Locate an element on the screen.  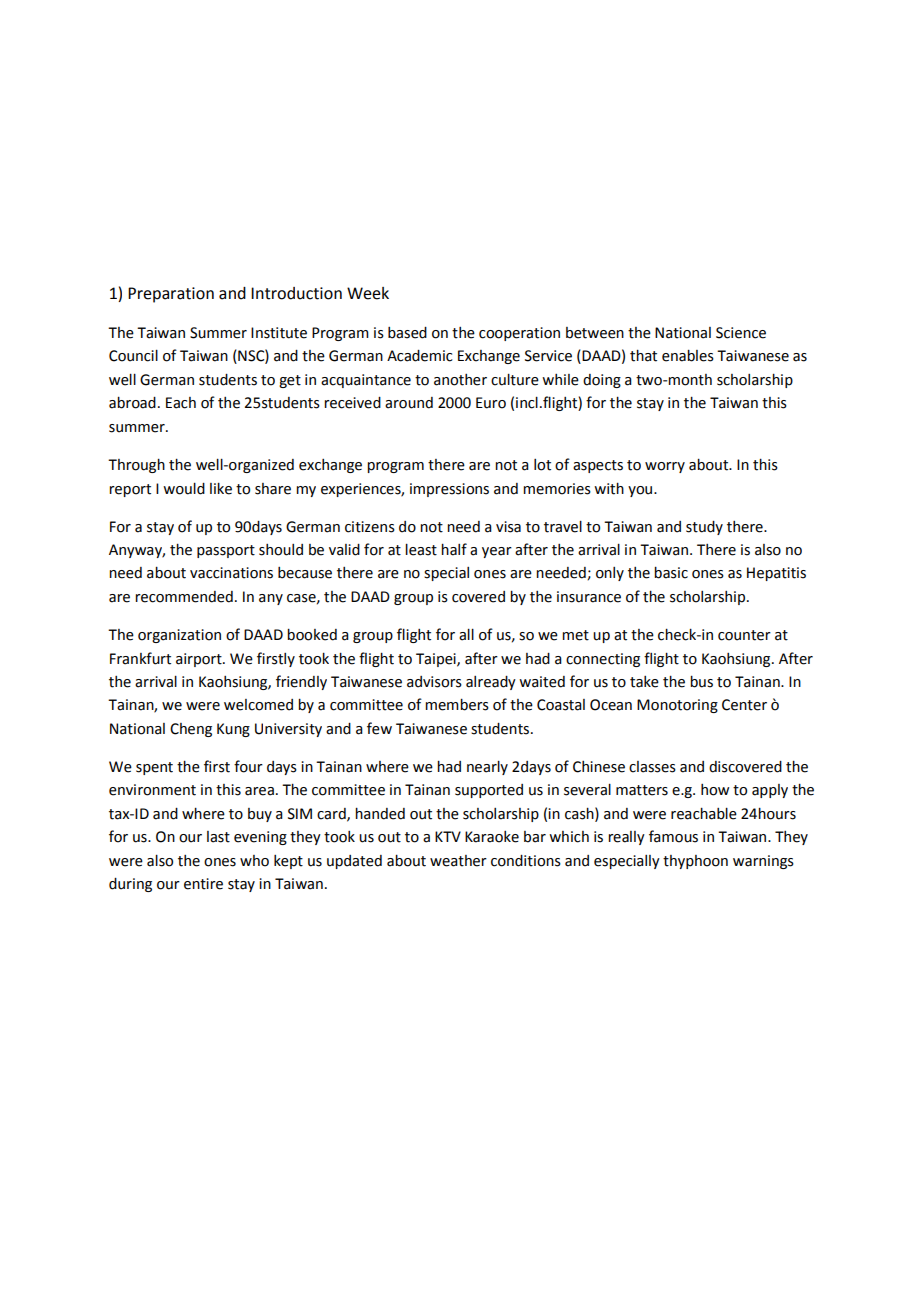
weather is located at coordinates (458, 861).
